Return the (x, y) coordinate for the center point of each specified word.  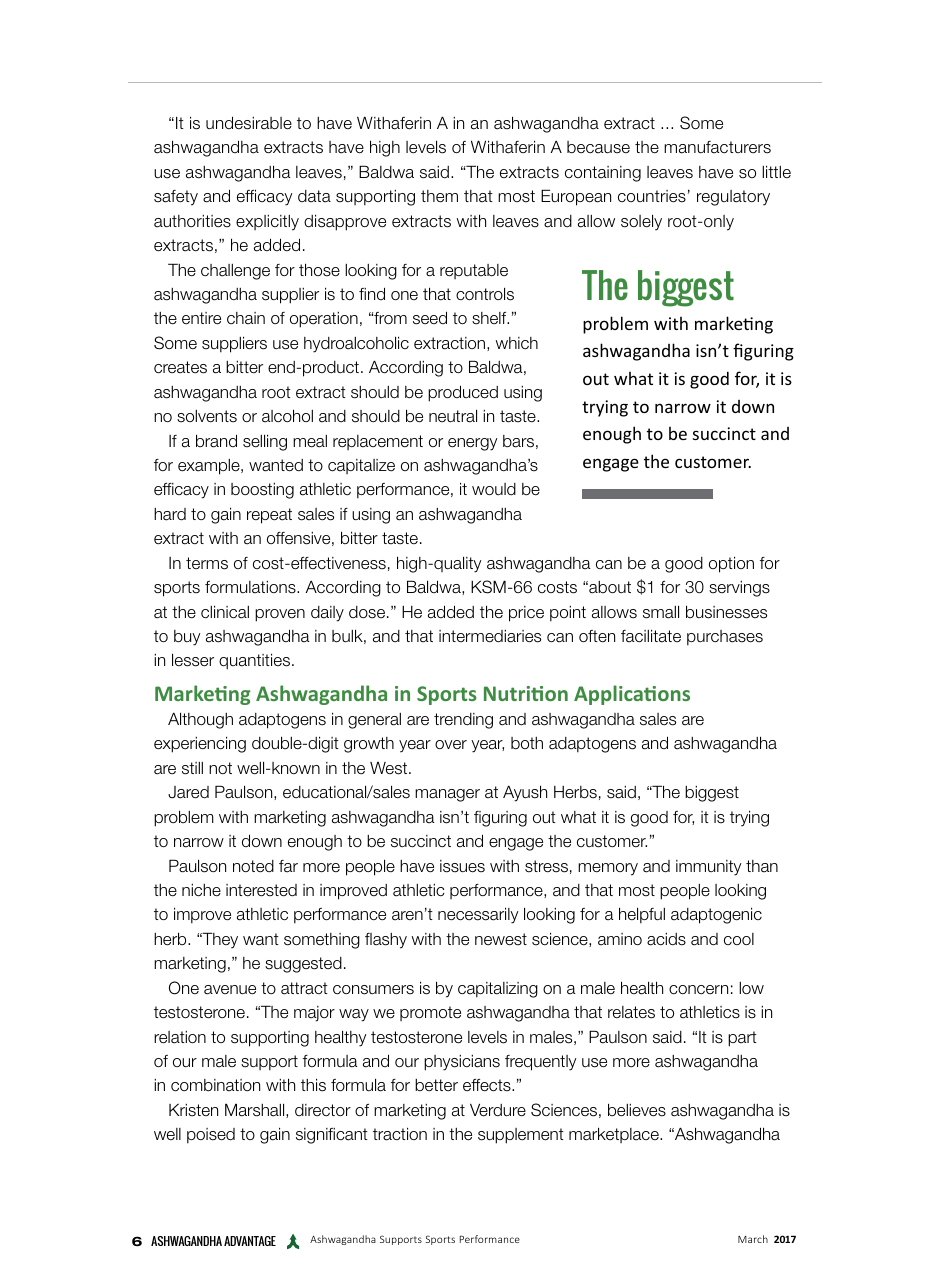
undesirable (249, 123)
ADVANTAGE (250, 1241)
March (753, 1239)
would (494, 489)
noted (253, 866)
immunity (709, 868)
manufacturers (717, 147)
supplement (521, 1136)
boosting (262, 491)
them (439, 196)
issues (462, 866)
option (731, 564)
